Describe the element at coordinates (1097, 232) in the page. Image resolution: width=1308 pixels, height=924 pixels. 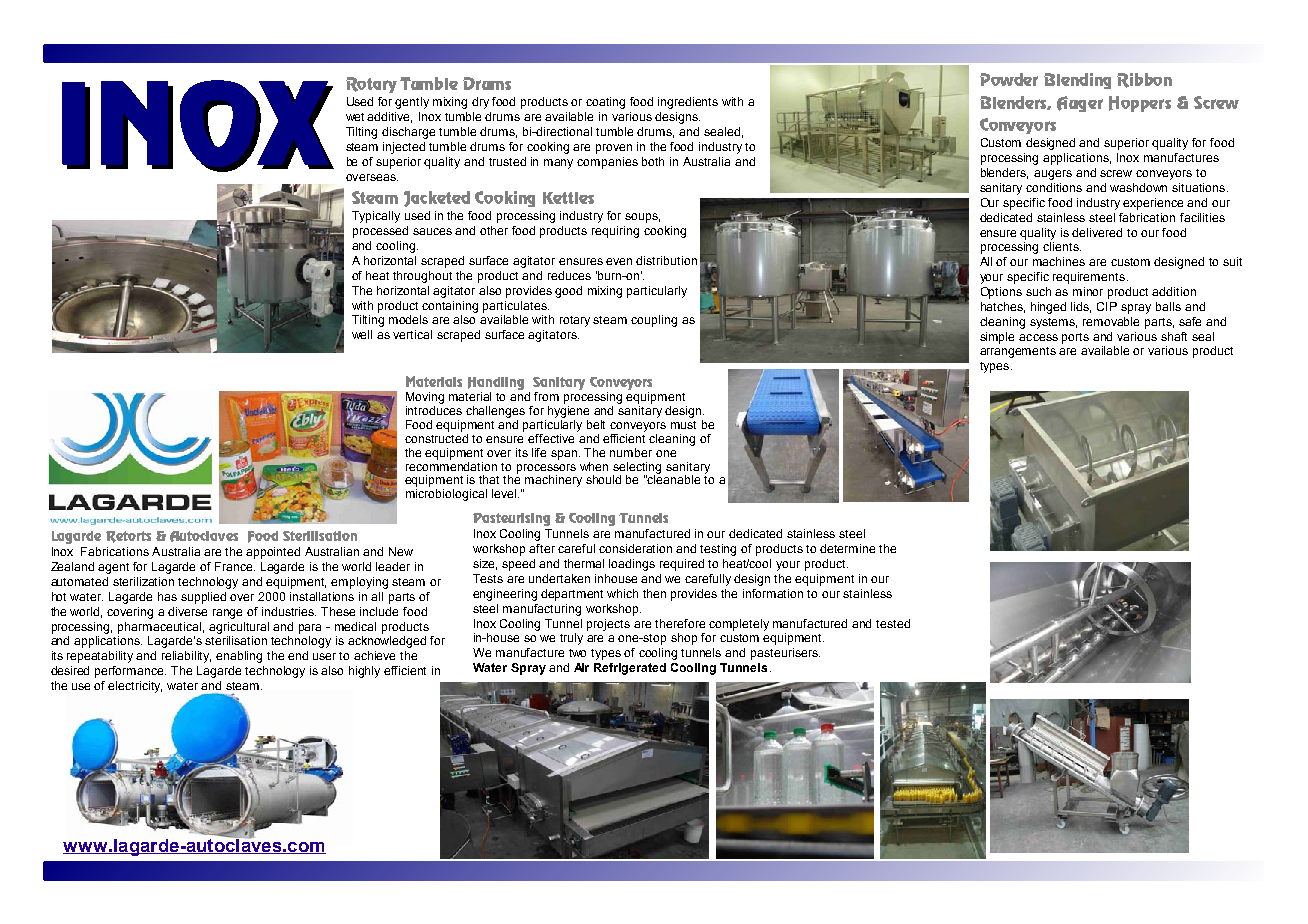
I see `delivered` at that location.
